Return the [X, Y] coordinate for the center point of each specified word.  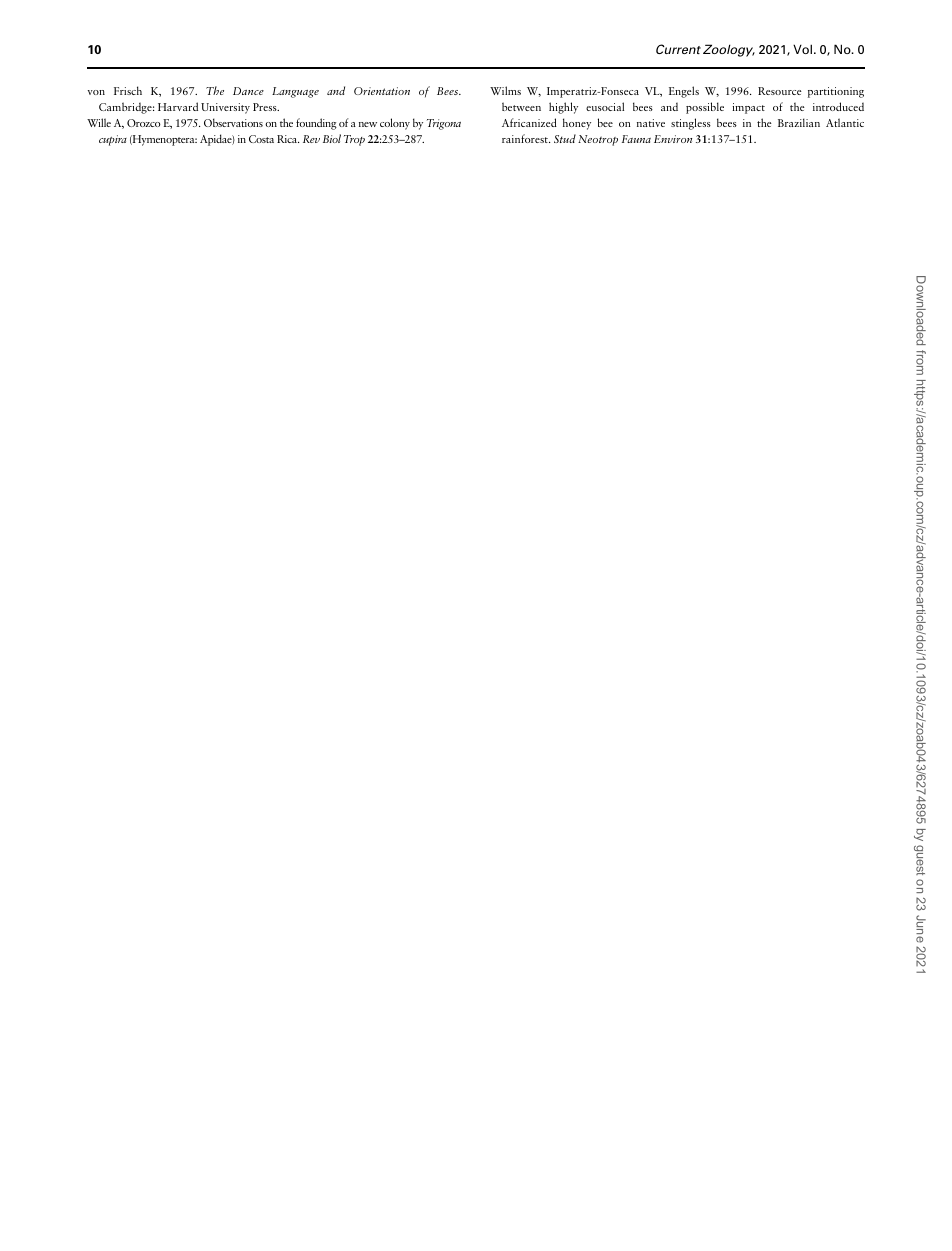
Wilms [505, 90]
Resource [780, 91]
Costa [261, 139]
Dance [248, 91]
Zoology [729, 50]
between [521, 106]
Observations [233, 122]
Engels [684, 92]
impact [749, 108]
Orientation [382, 91]
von [96, 92]
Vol [804, 49]
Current [678, 49]
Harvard [178, 106]
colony [395, 124]
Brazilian [799, 122]
